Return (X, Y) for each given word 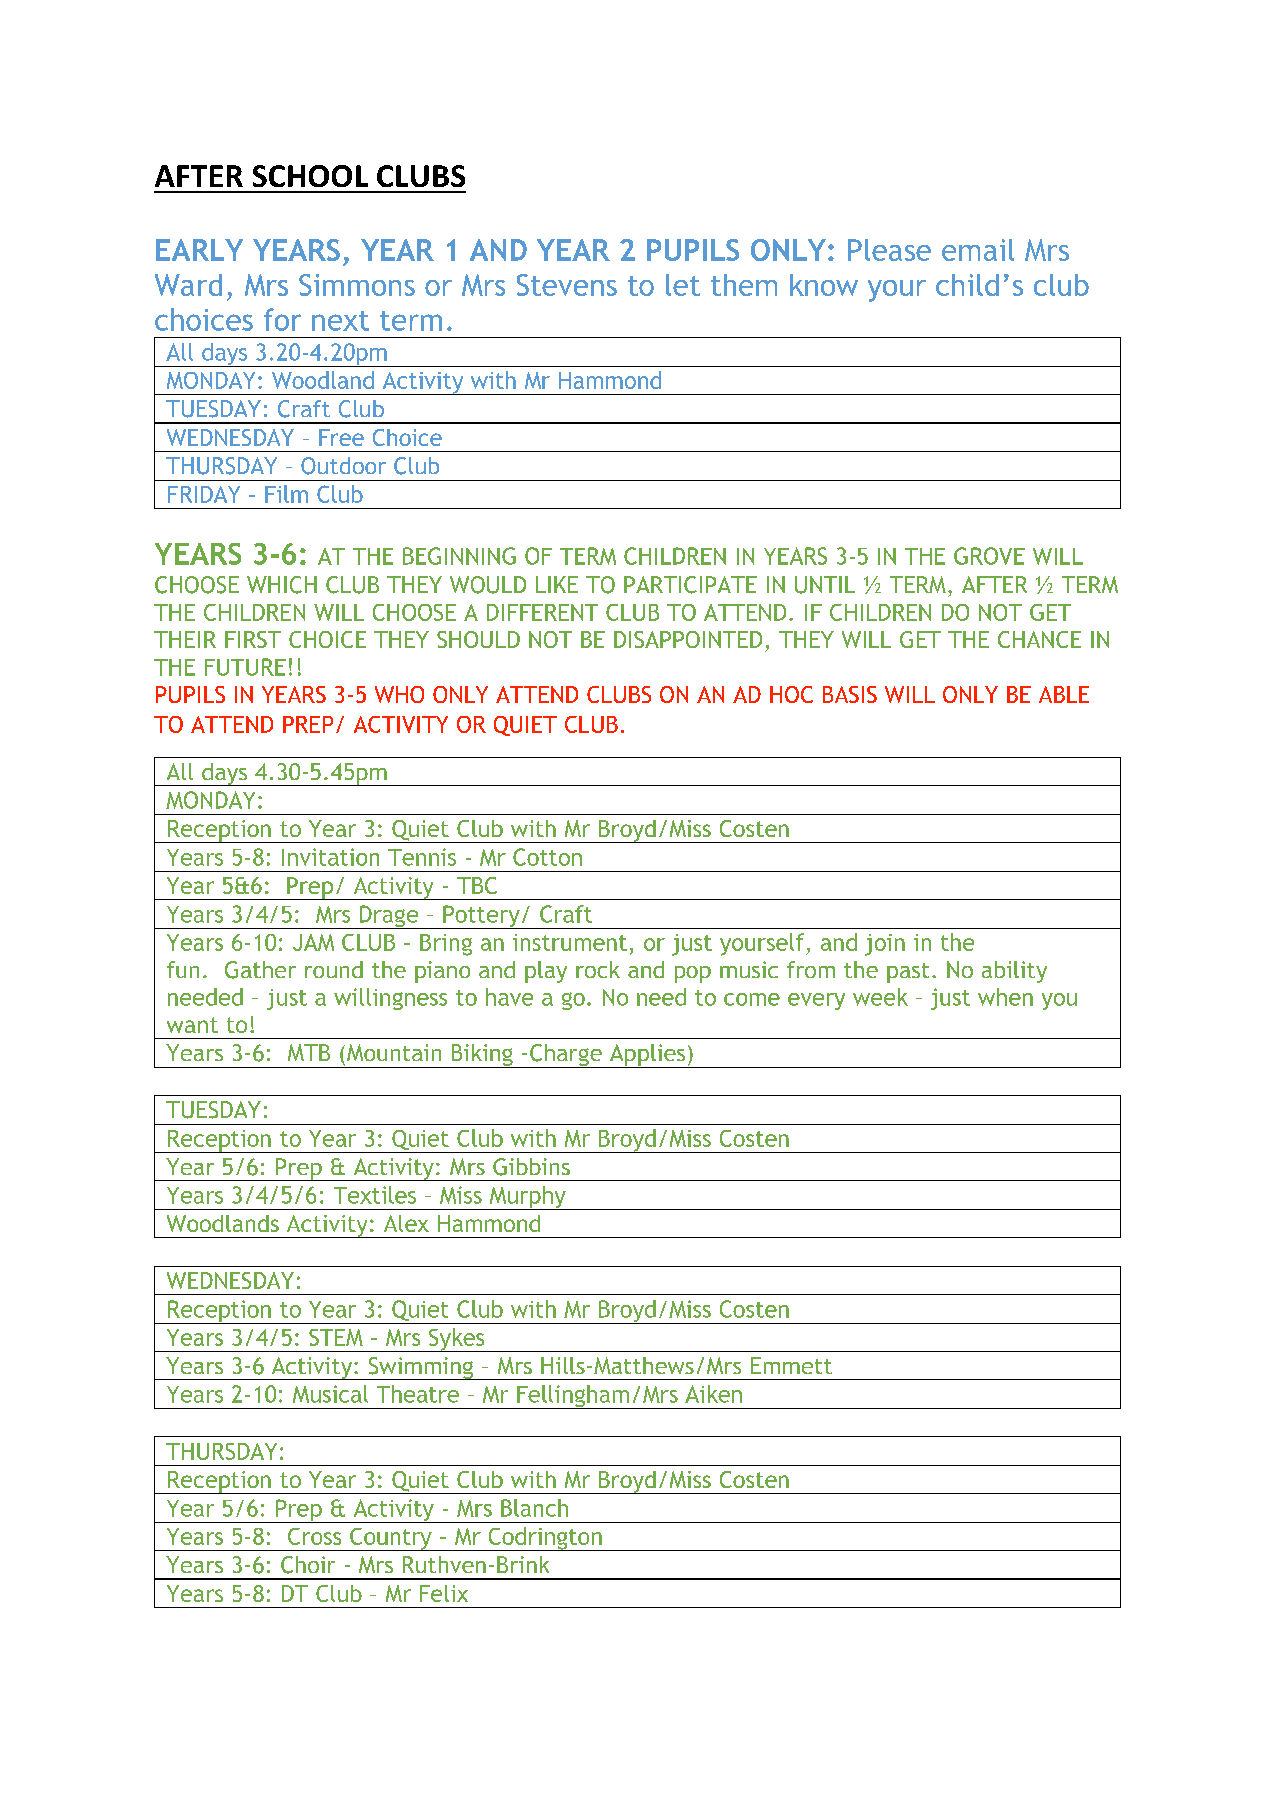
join (885, 945)
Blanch (534, 1508)
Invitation (330, 857)
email (978, 250)
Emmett (791, 1365)
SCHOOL (310, 176)
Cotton (547, 857)
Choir (308, 1565)
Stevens (567, 285)
